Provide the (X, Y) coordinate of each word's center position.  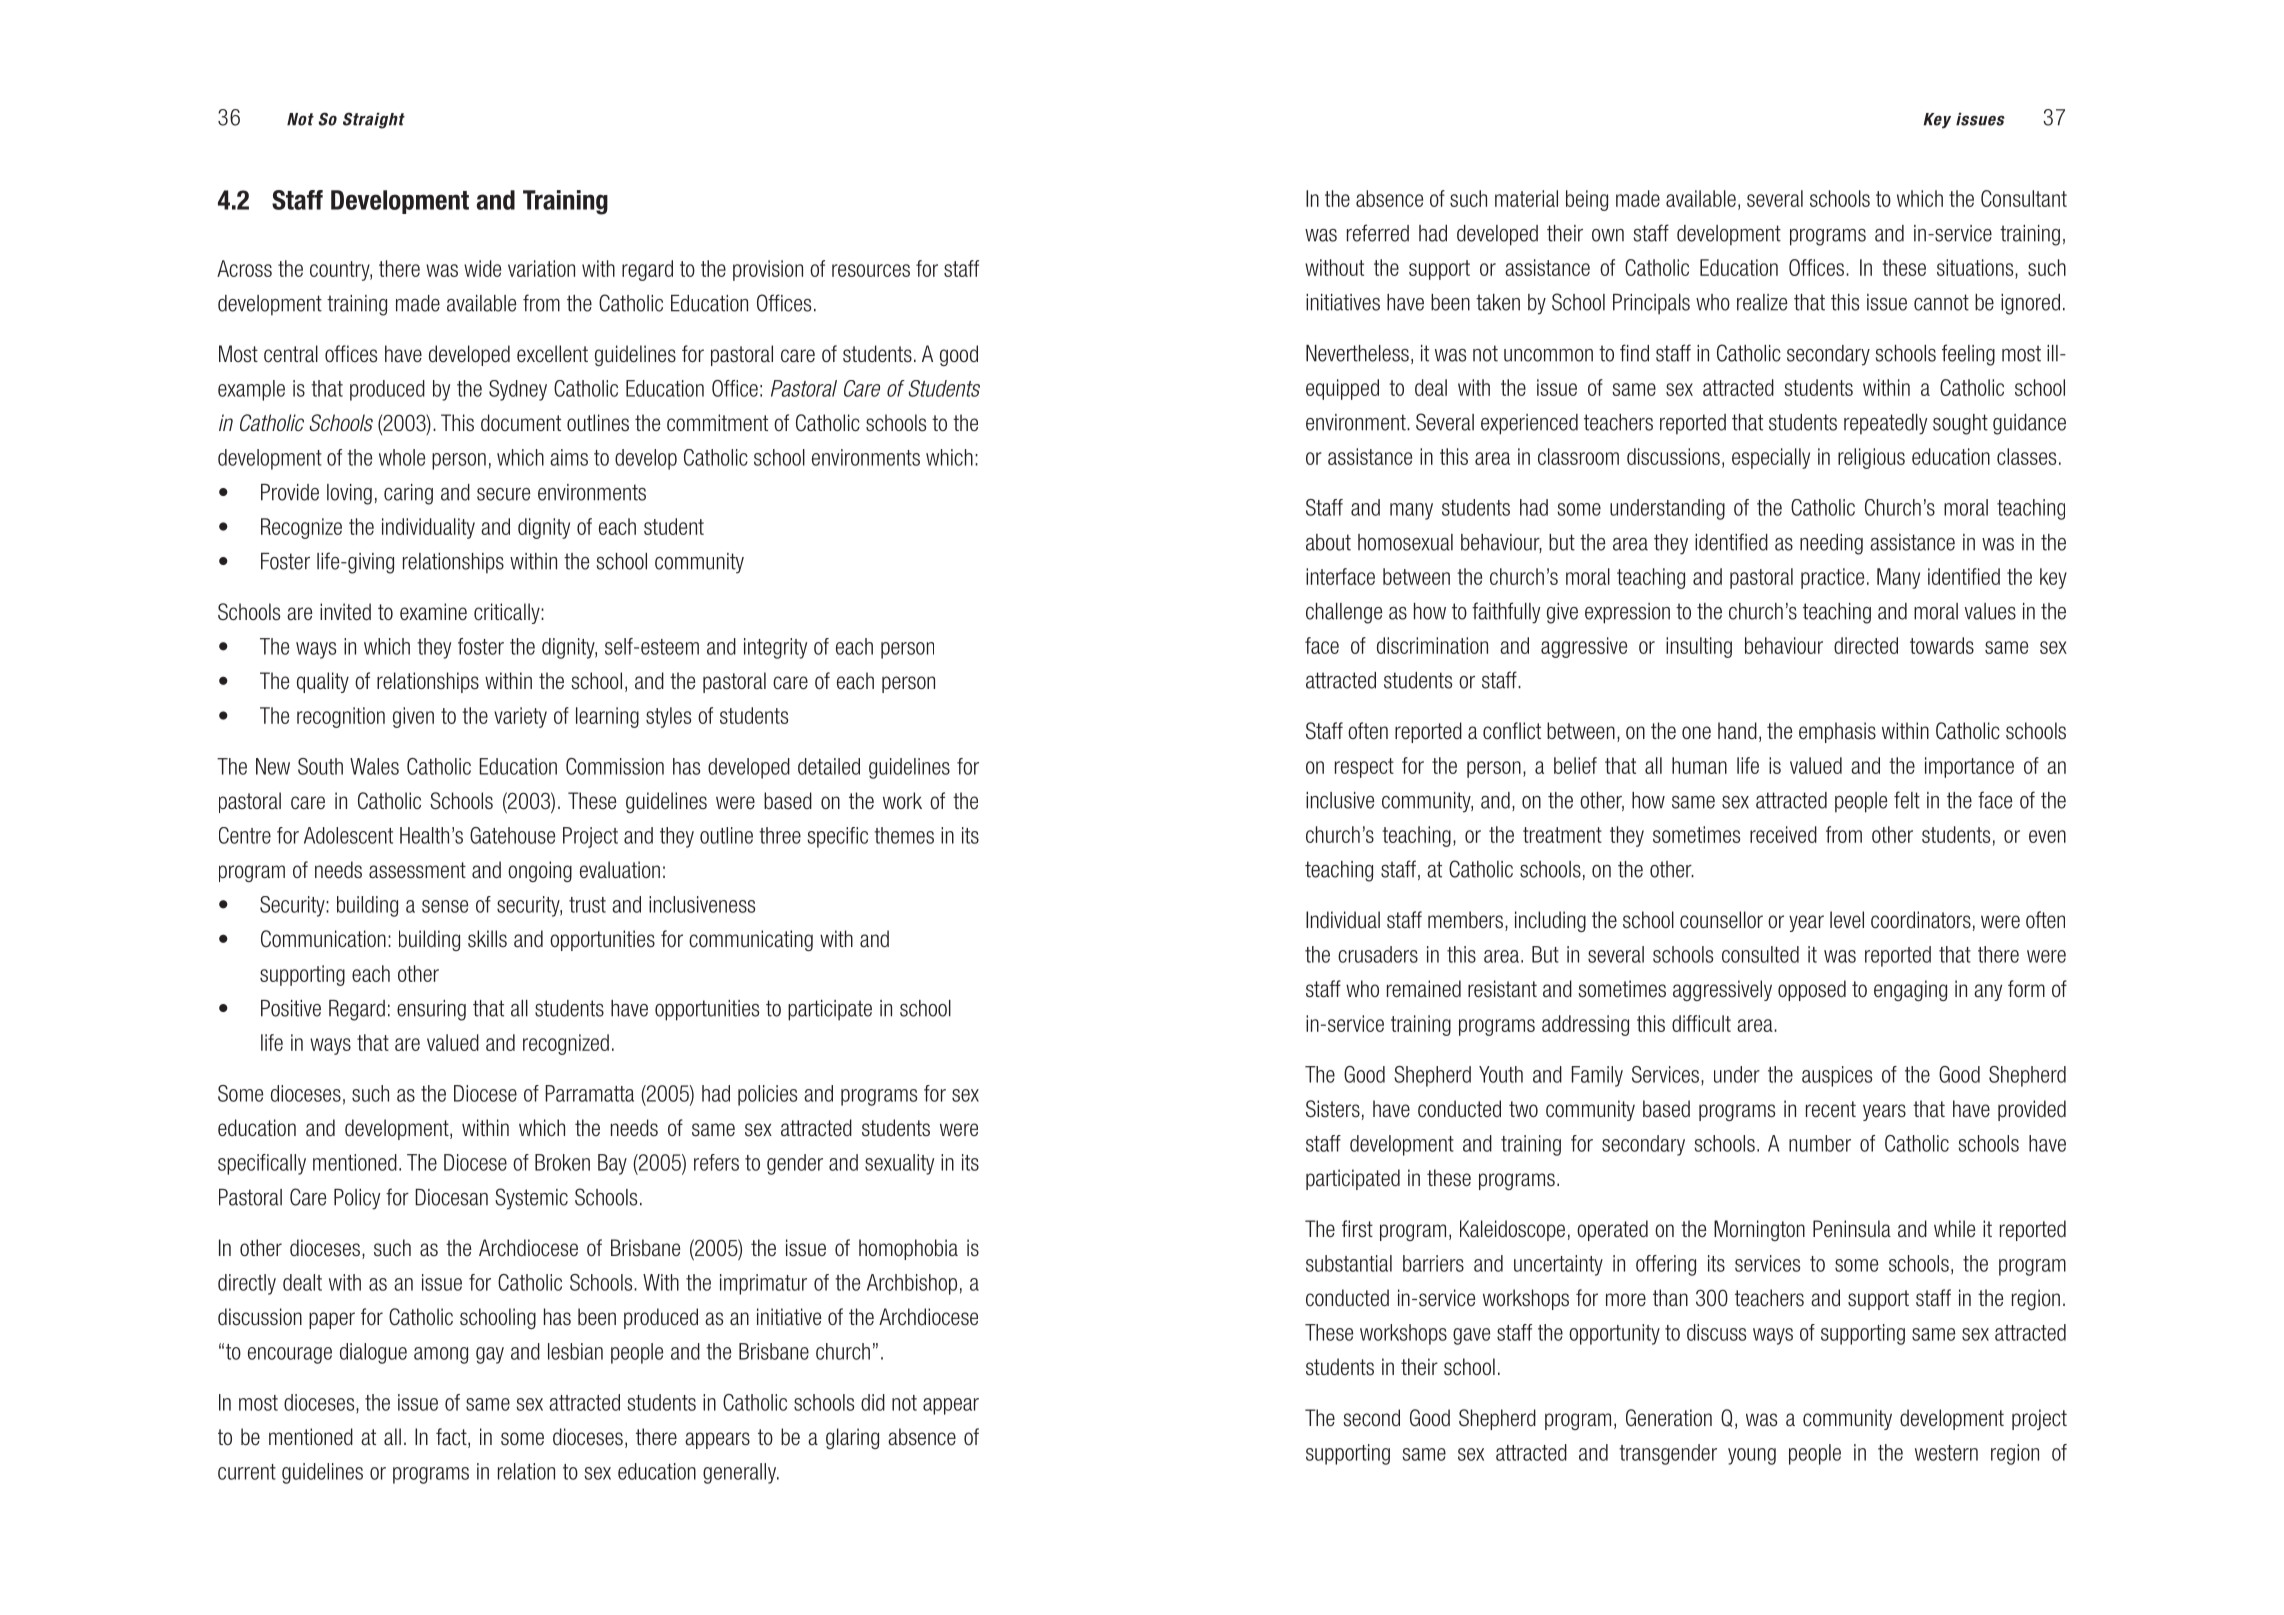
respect (1364, 768)
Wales (374, 766)
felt (1907, 800)
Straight (374, 120)
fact (452, 1438)
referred (1378, 233)
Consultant (2024, 198)
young (1752, 1456)
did (873, 1402)
